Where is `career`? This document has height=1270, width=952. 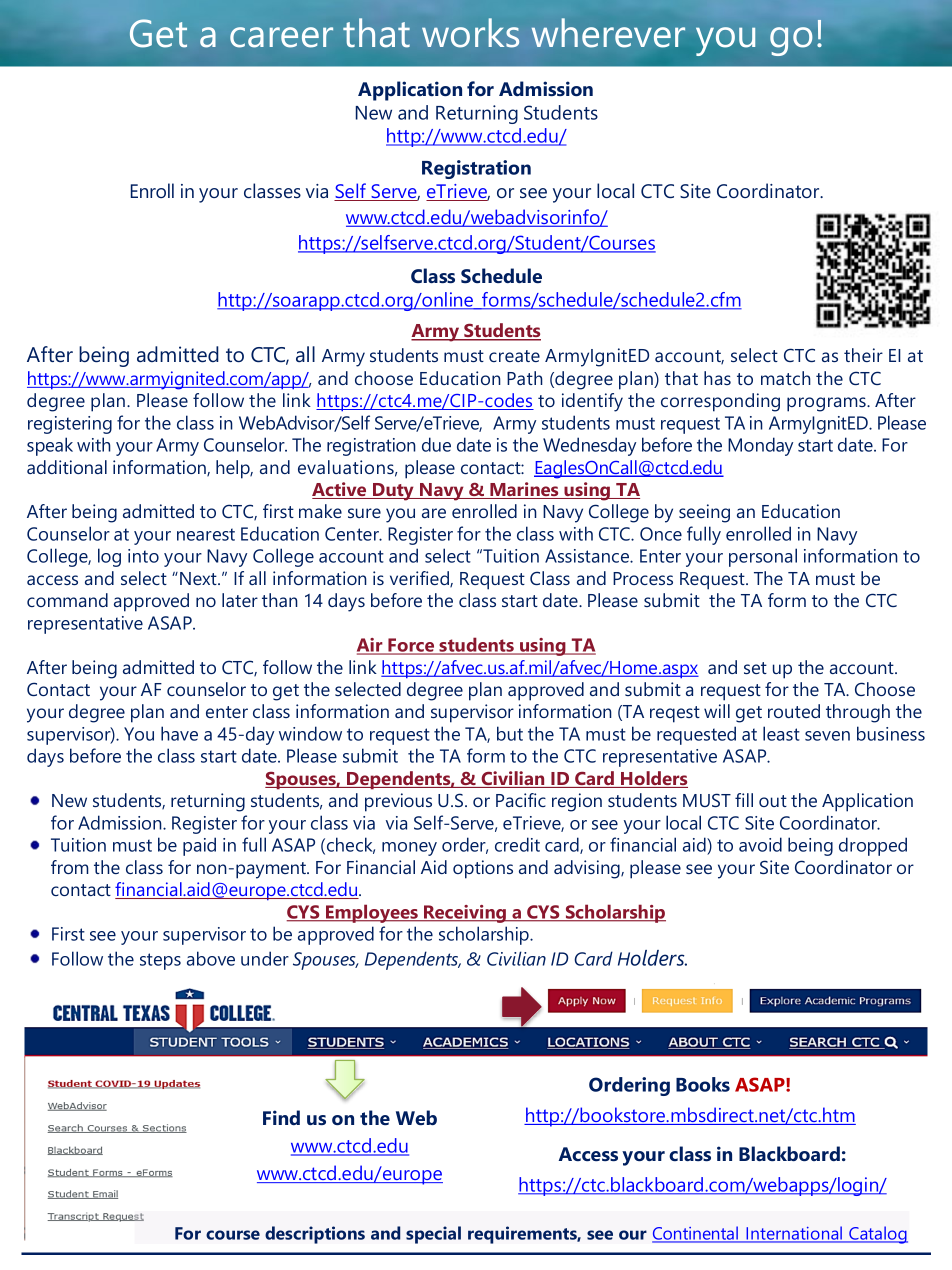
career is located at coordinates (281, 37).
